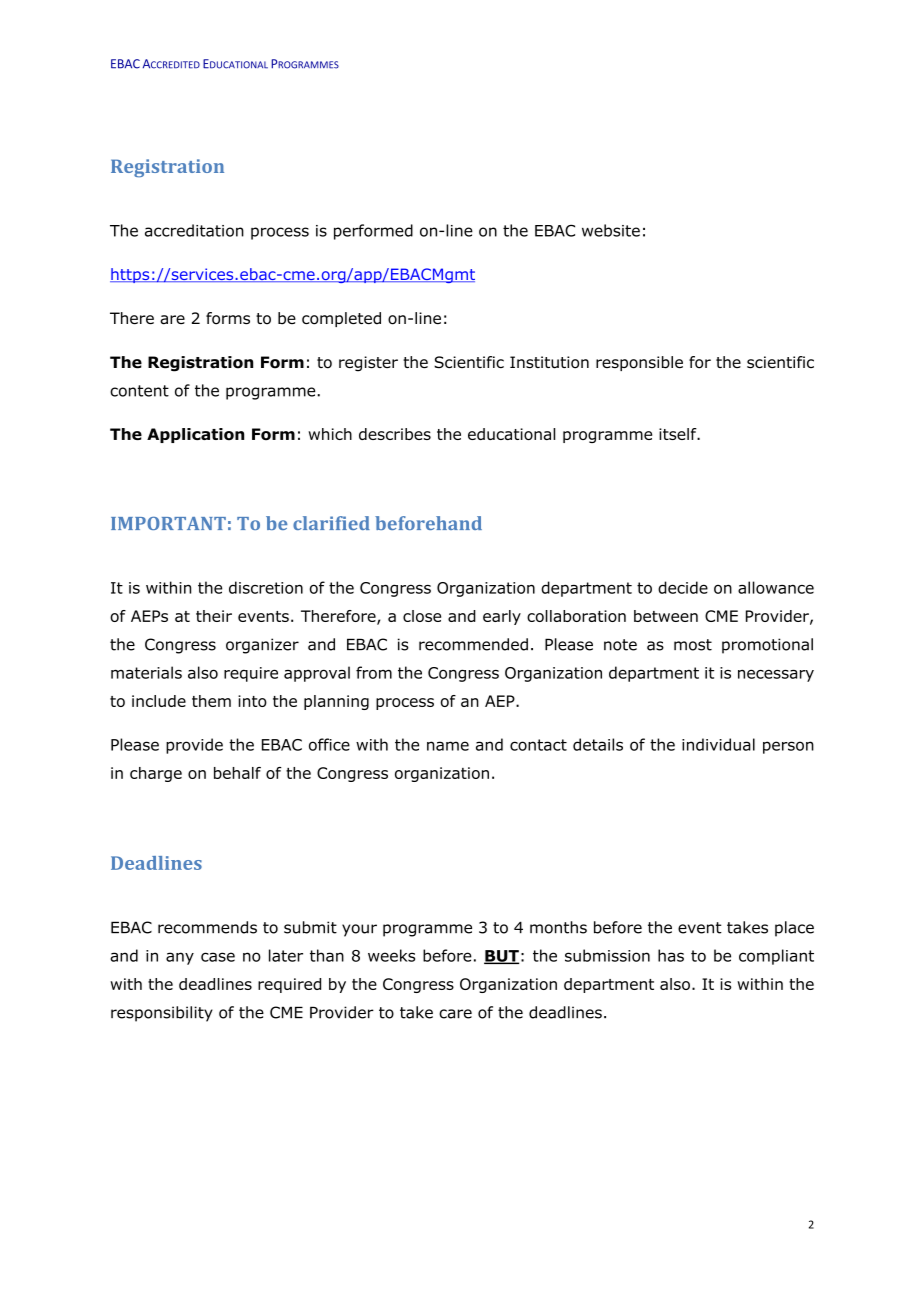 The image size is (924, 1308). I want to click on accreditation, so click(194, 230).
